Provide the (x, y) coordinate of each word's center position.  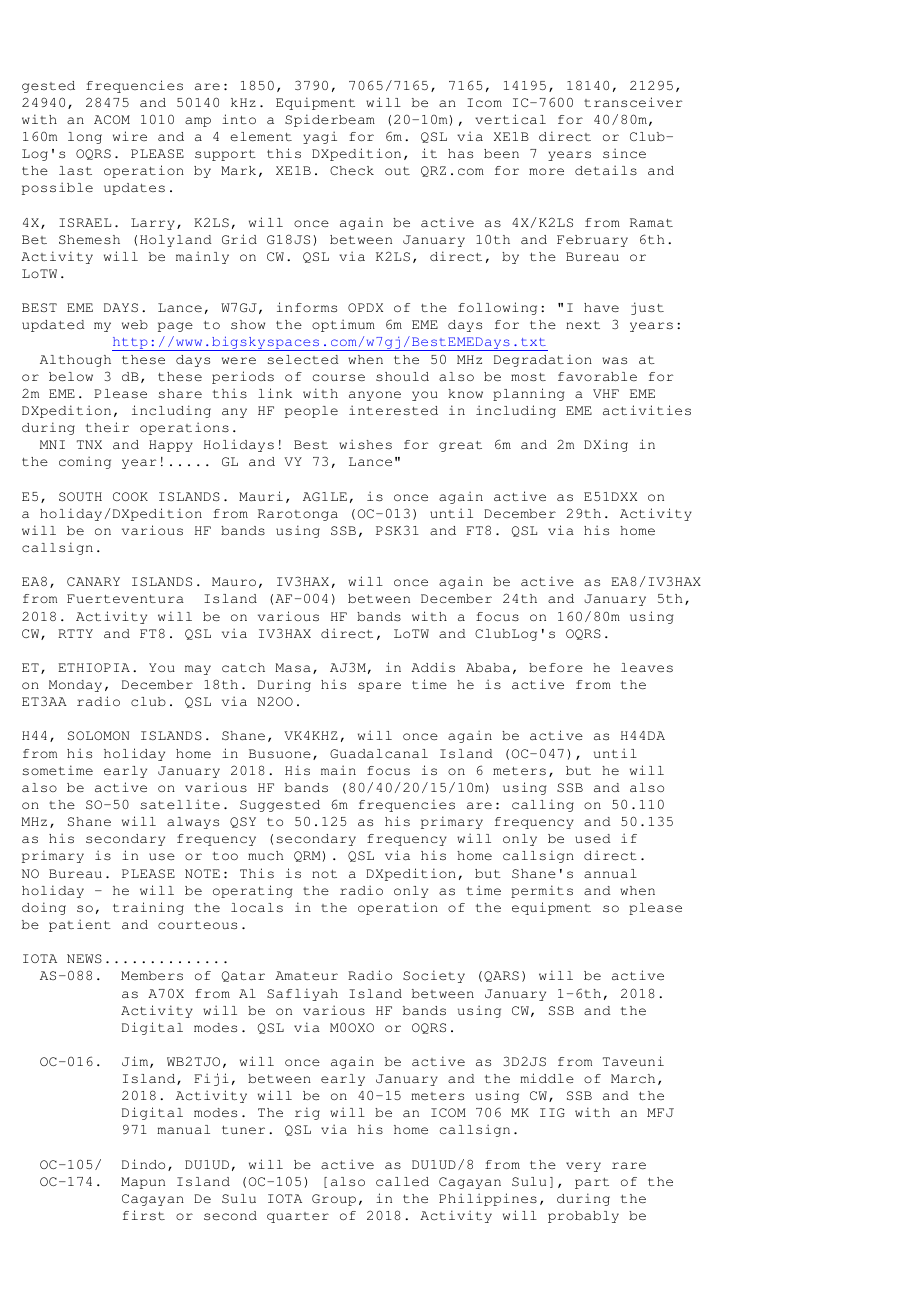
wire (130, 136)
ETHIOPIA (94, 667)
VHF (606, 393)
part (592, 1183)
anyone (375, 396)
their (107, 427)
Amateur (306, 975)
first (144, 1215)
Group (334, 1200)
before (556, 667)
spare (379, 687)
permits (542, 891)
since (624, 153)
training (148, 908)
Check (352, 171)
